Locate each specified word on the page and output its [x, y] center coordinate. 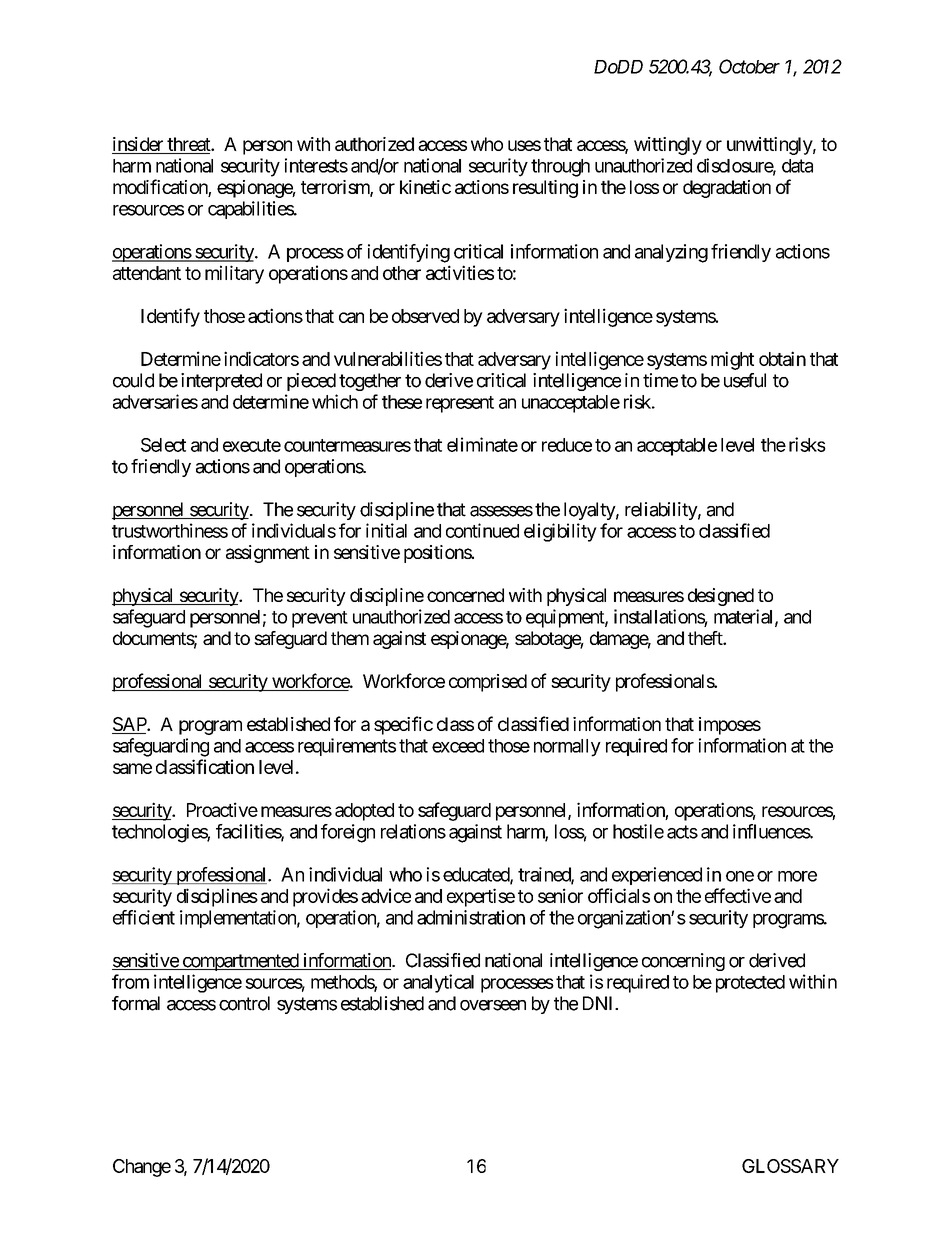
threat [189, 144]
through [560, 168]
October [749, 66]
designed [721, 597]
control [244, 1003]
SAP [130, 725]
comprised [488, 683]
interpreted [221, 382]
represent [460, 404]
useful [745, 380]
